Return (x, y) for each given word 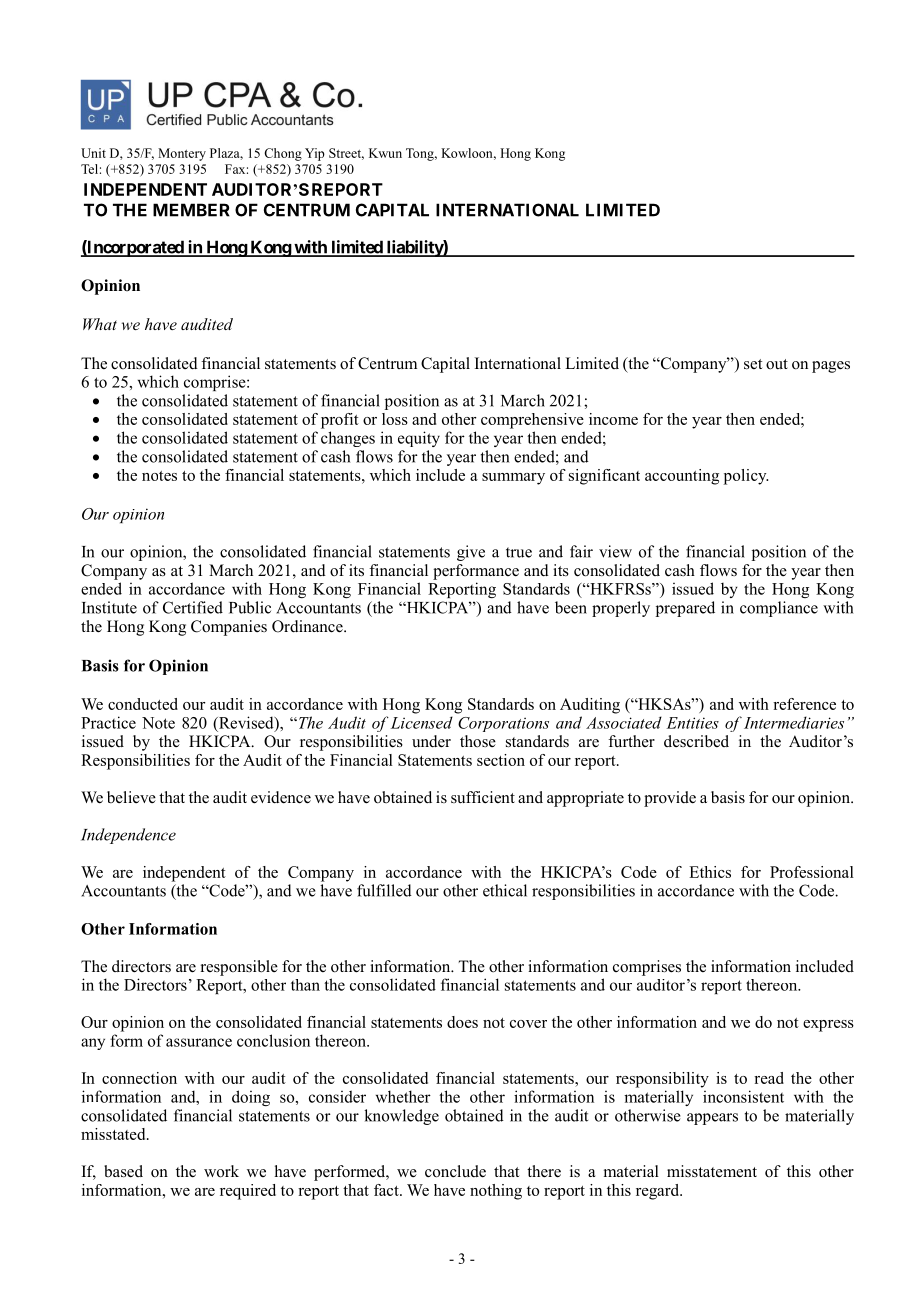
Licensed (422, 722)
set (753, 364)
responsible (239, 968)
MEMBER (191, 210)
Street (346, 154)
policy (746, 477)
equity (419, 439)
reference (804, 704)
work (221, 1171)
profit (340, 421)
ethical (505, 890)
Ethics (710, 872)
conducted (143, 704)
